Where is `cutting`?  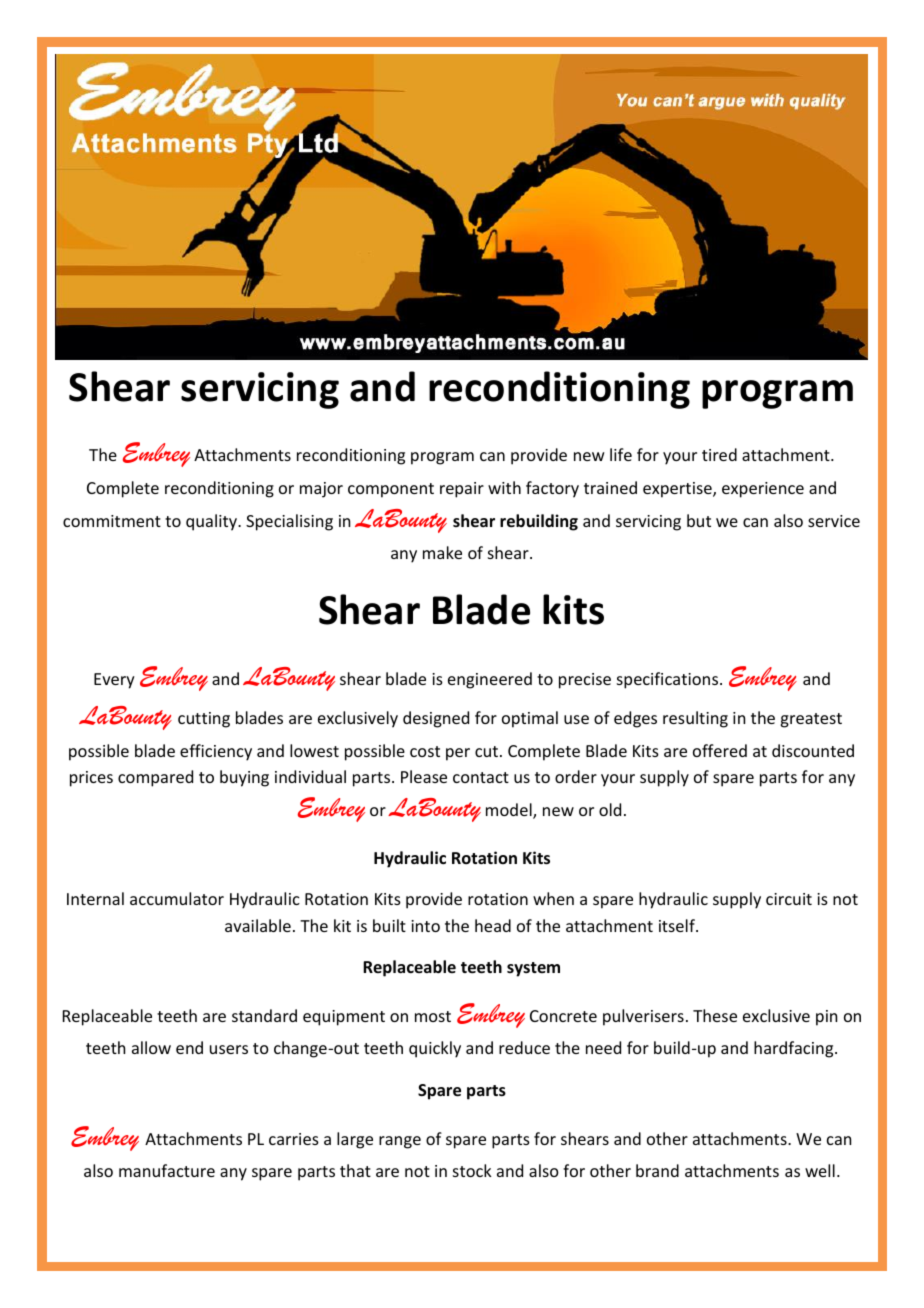 cutting is located at coordinates (204, 720).
